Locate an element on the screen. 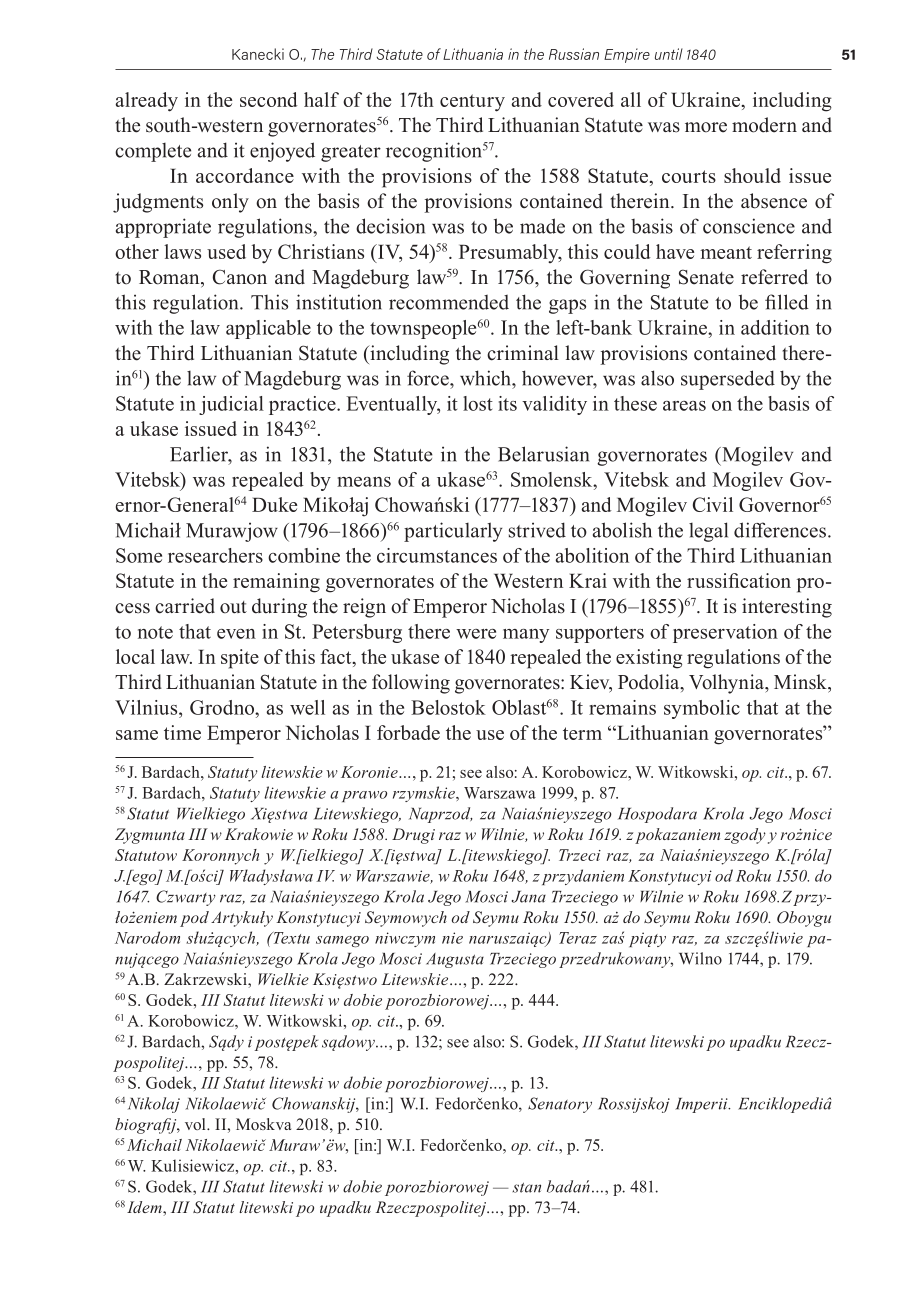 The width and height of the screenshot is (924, 1305). superseded is located at coordinates (728, 380).
